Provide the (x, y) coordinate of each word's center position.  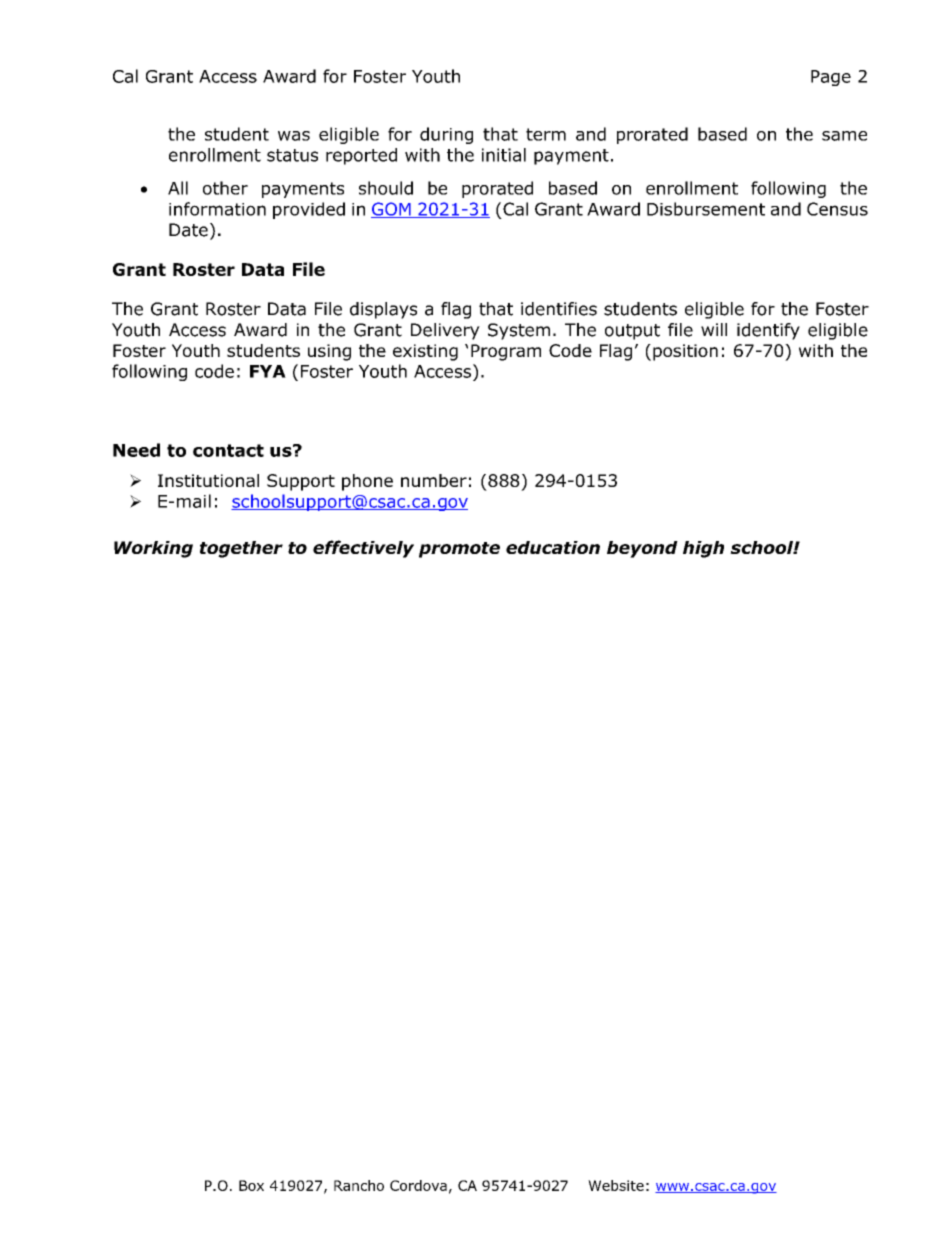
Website (616, 1185)
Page (831, 78)
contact (228, 450)
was (294, 136)
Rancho (359, 1185)
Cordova (418, 1185)
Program (506, 352)
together (241, 549)
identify (768, 331)
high (703, 549)
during (446, 135)
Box (251, 1185)
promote (459, 550)
